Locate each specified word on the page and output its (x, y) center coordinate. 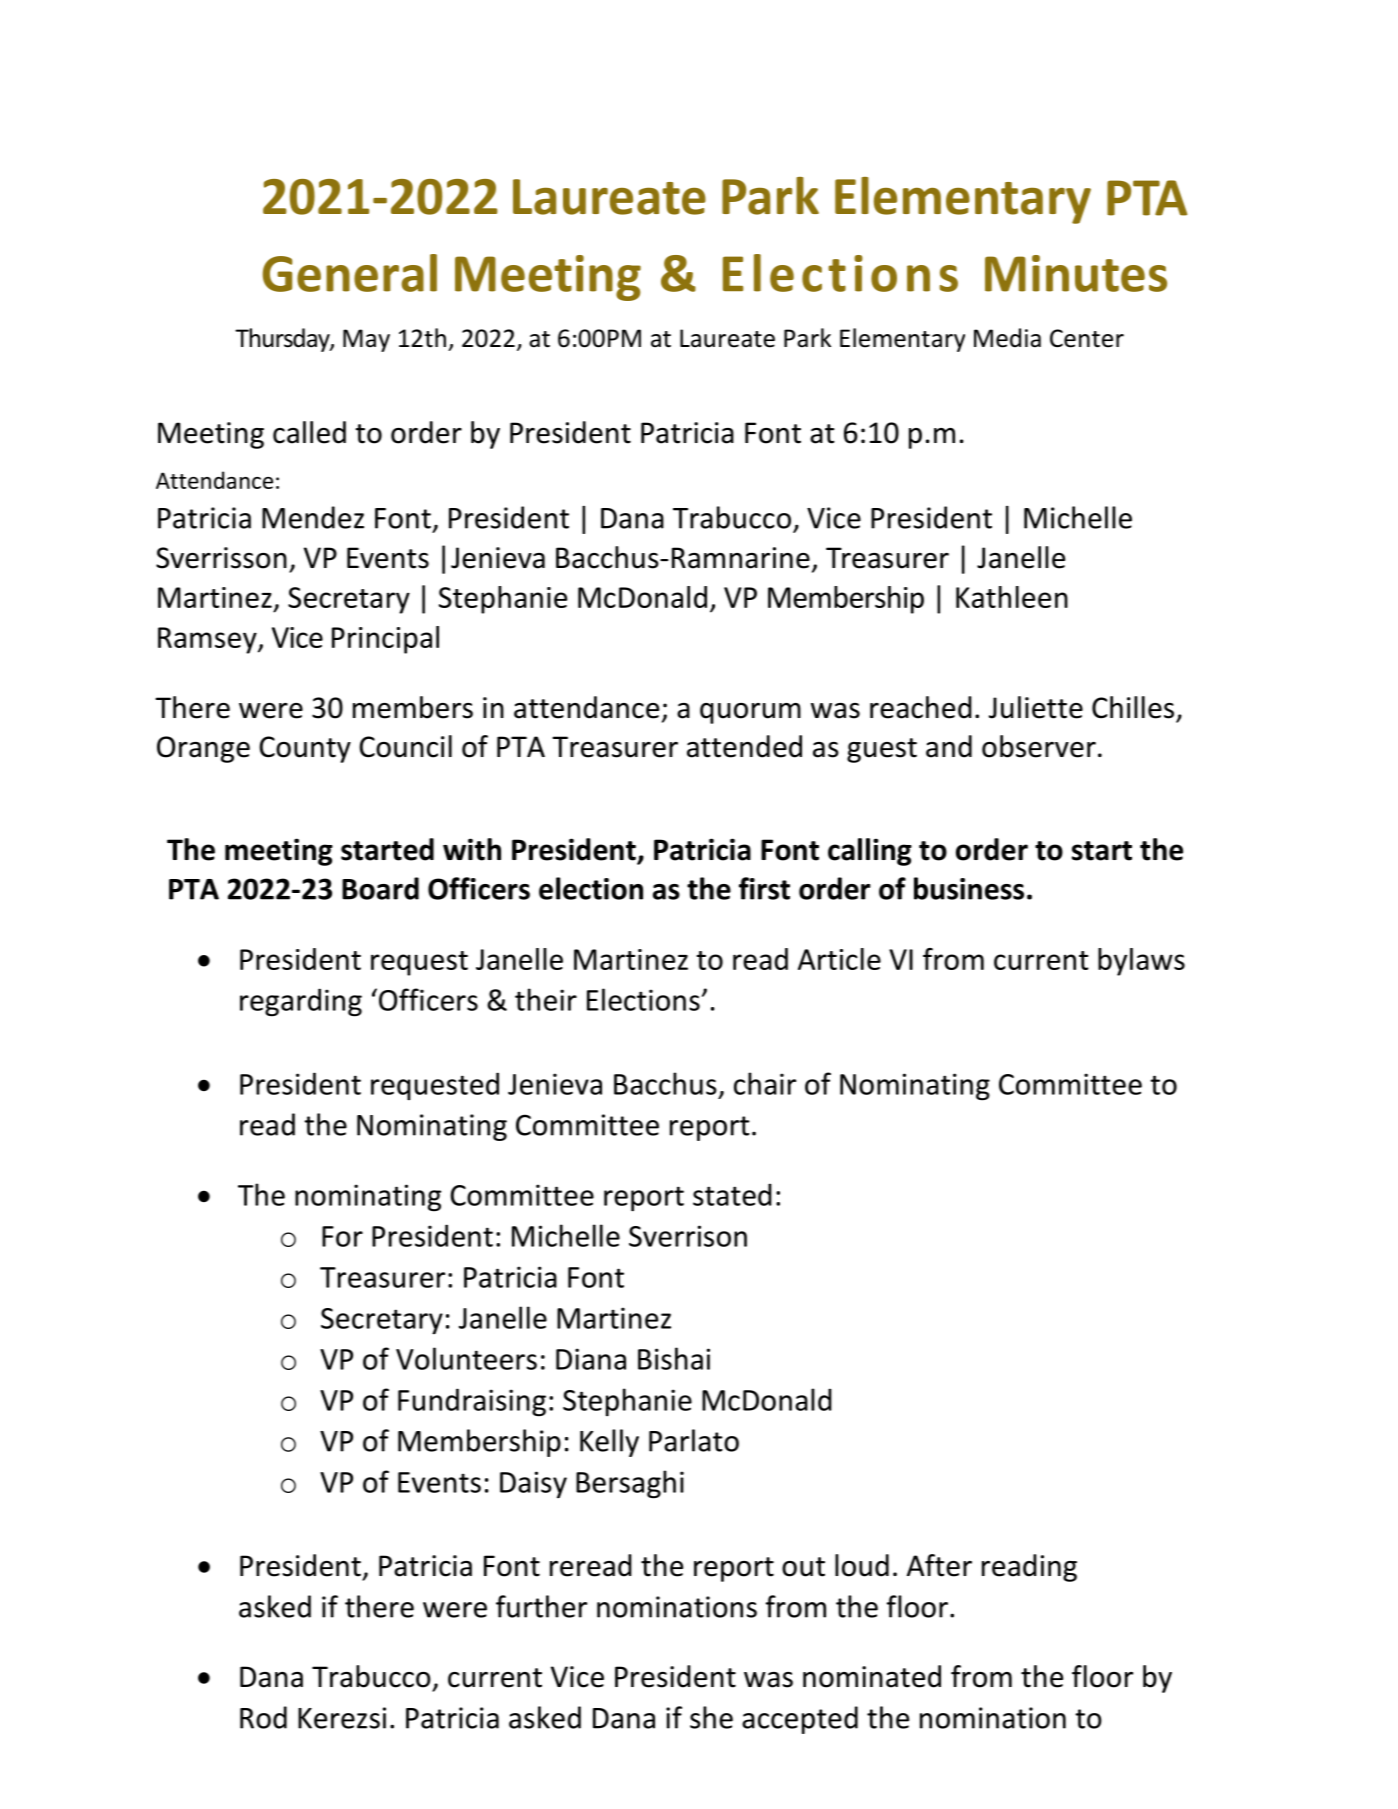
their (546, 999)
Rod (263, 1717)
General (350, 273)
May (366, 340)
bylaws (1141, 962)
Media (1007, 338)
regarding (301, 1002)
